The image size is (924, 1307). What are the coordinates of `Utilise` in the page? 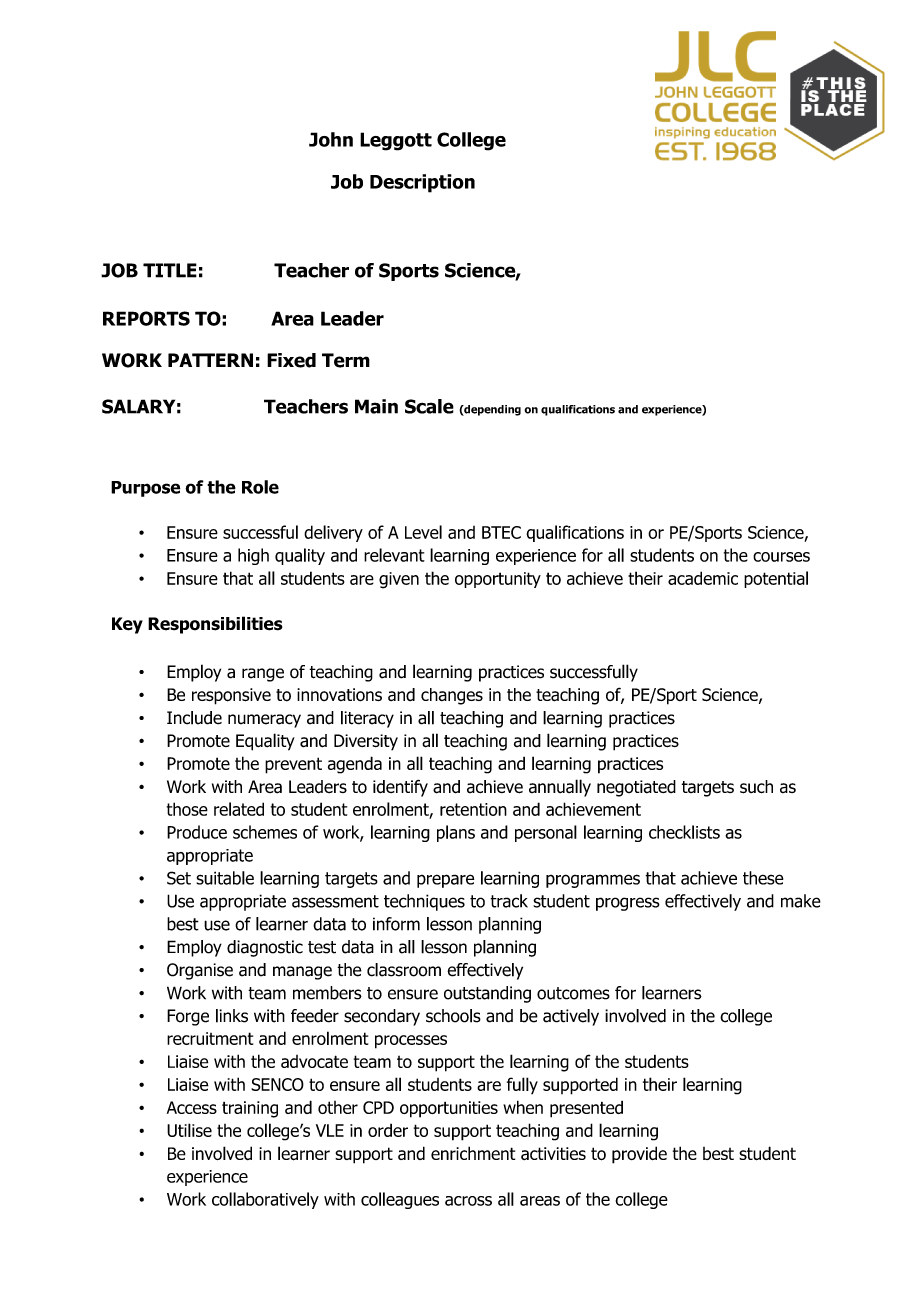 It's located at (189, 1130).
